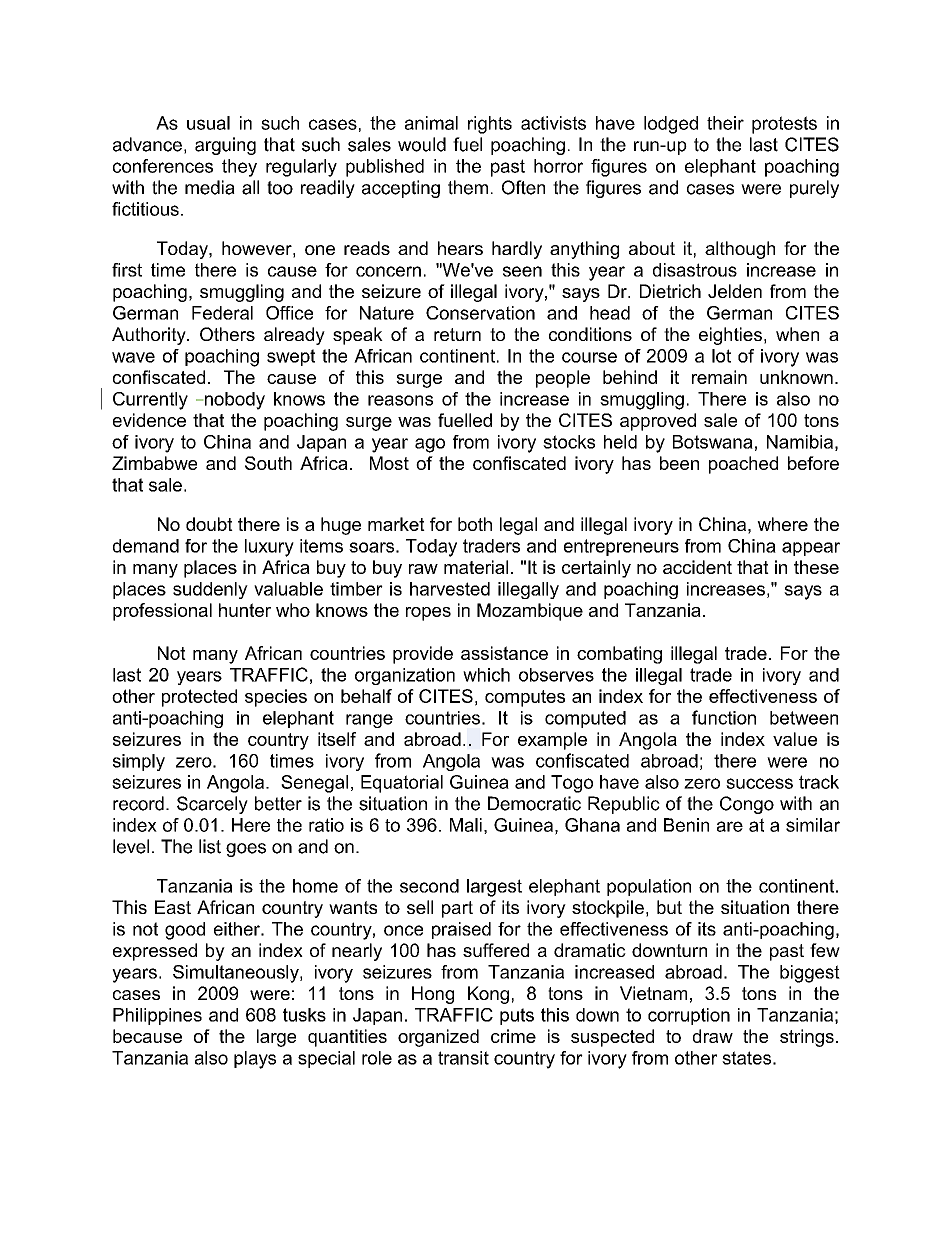 The width and height of the image is (952, 1233). What do you see at coordinates (713, 1036) in the image?
I see `draw` at bounding box center [713, 1036].
